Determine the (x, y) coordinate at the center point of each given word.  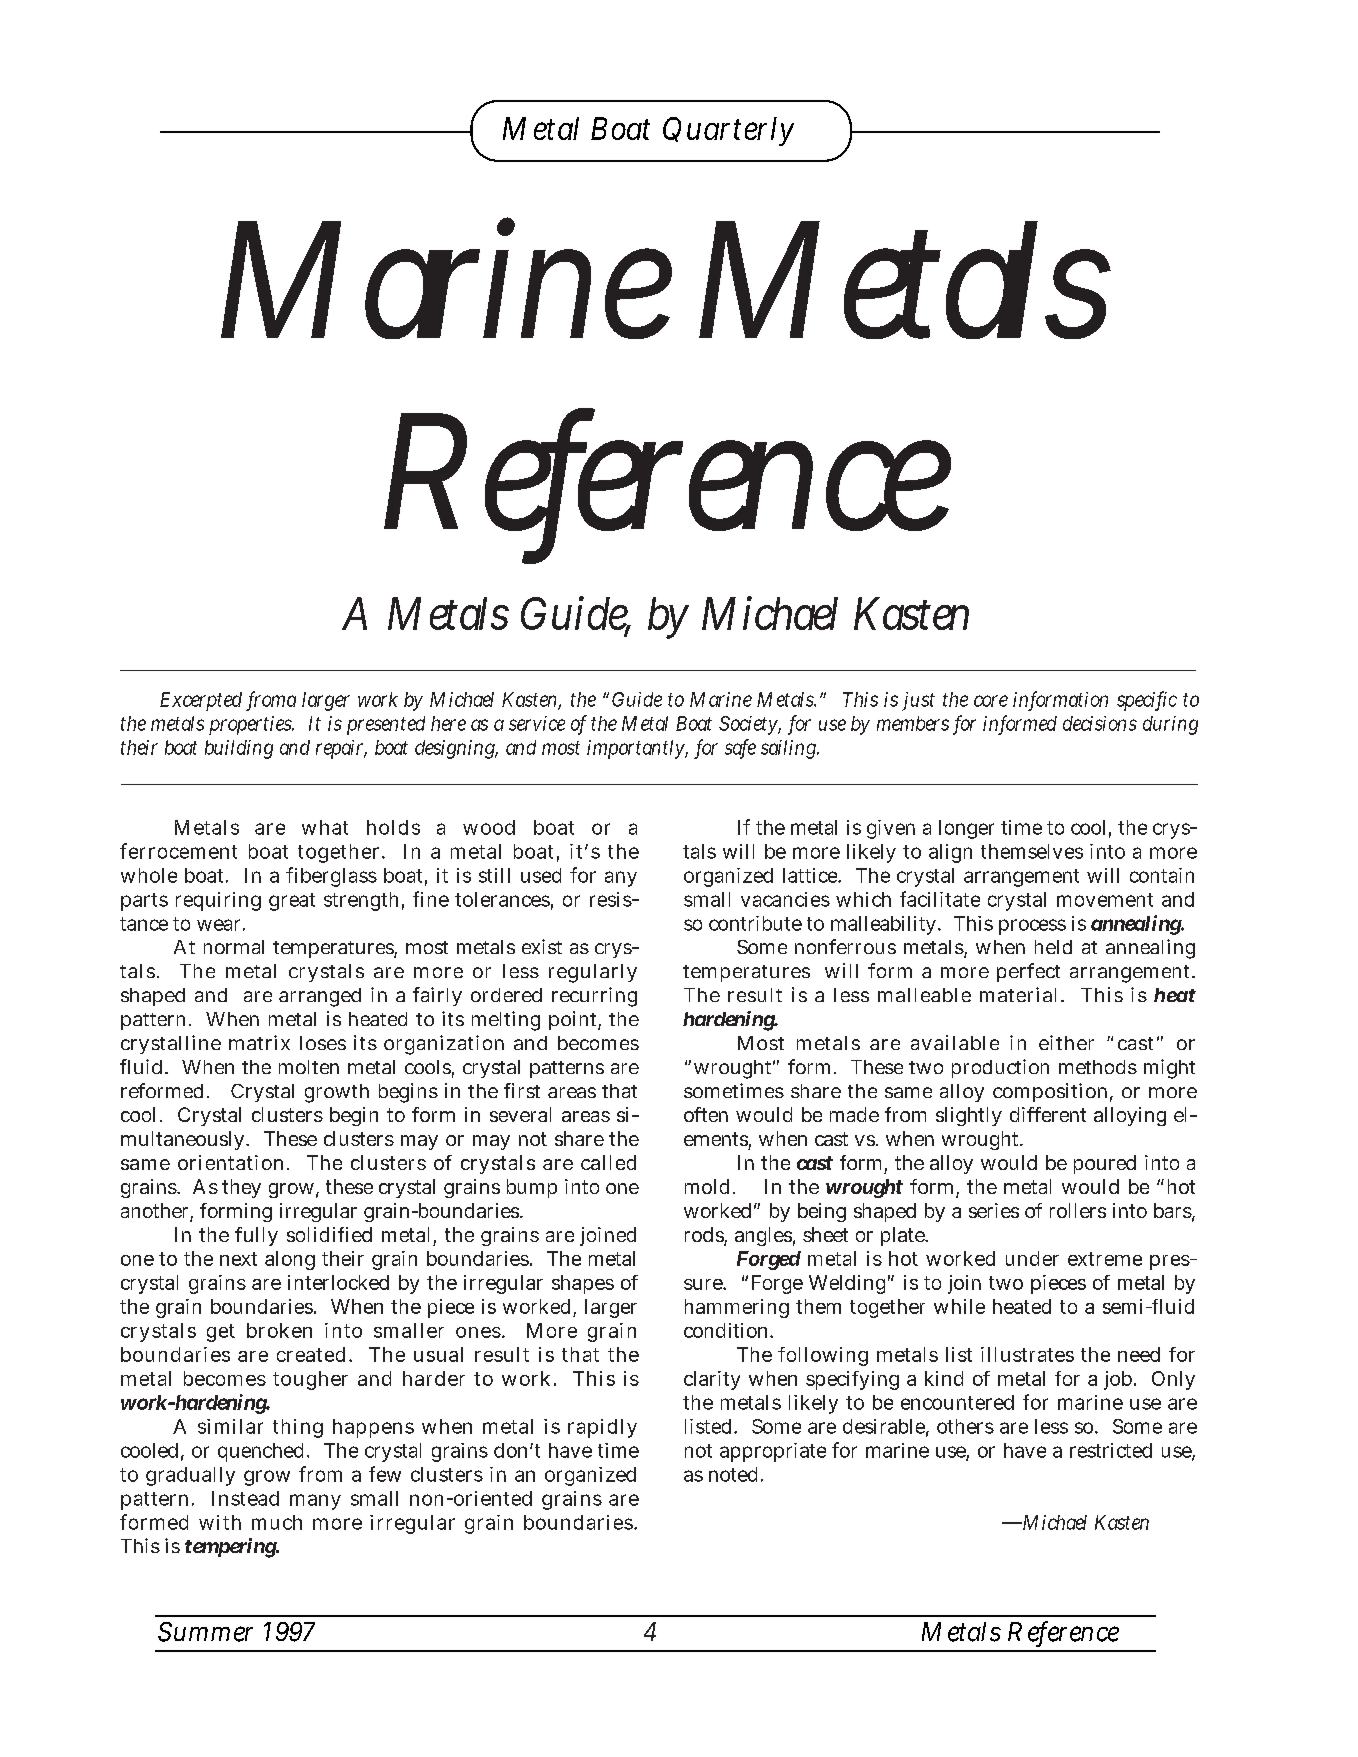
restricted (1111, 1450)
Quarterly (728, 131)
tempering (232, 1548)
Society (750, 725)
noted (735, 1474)
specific (1147, 701)
